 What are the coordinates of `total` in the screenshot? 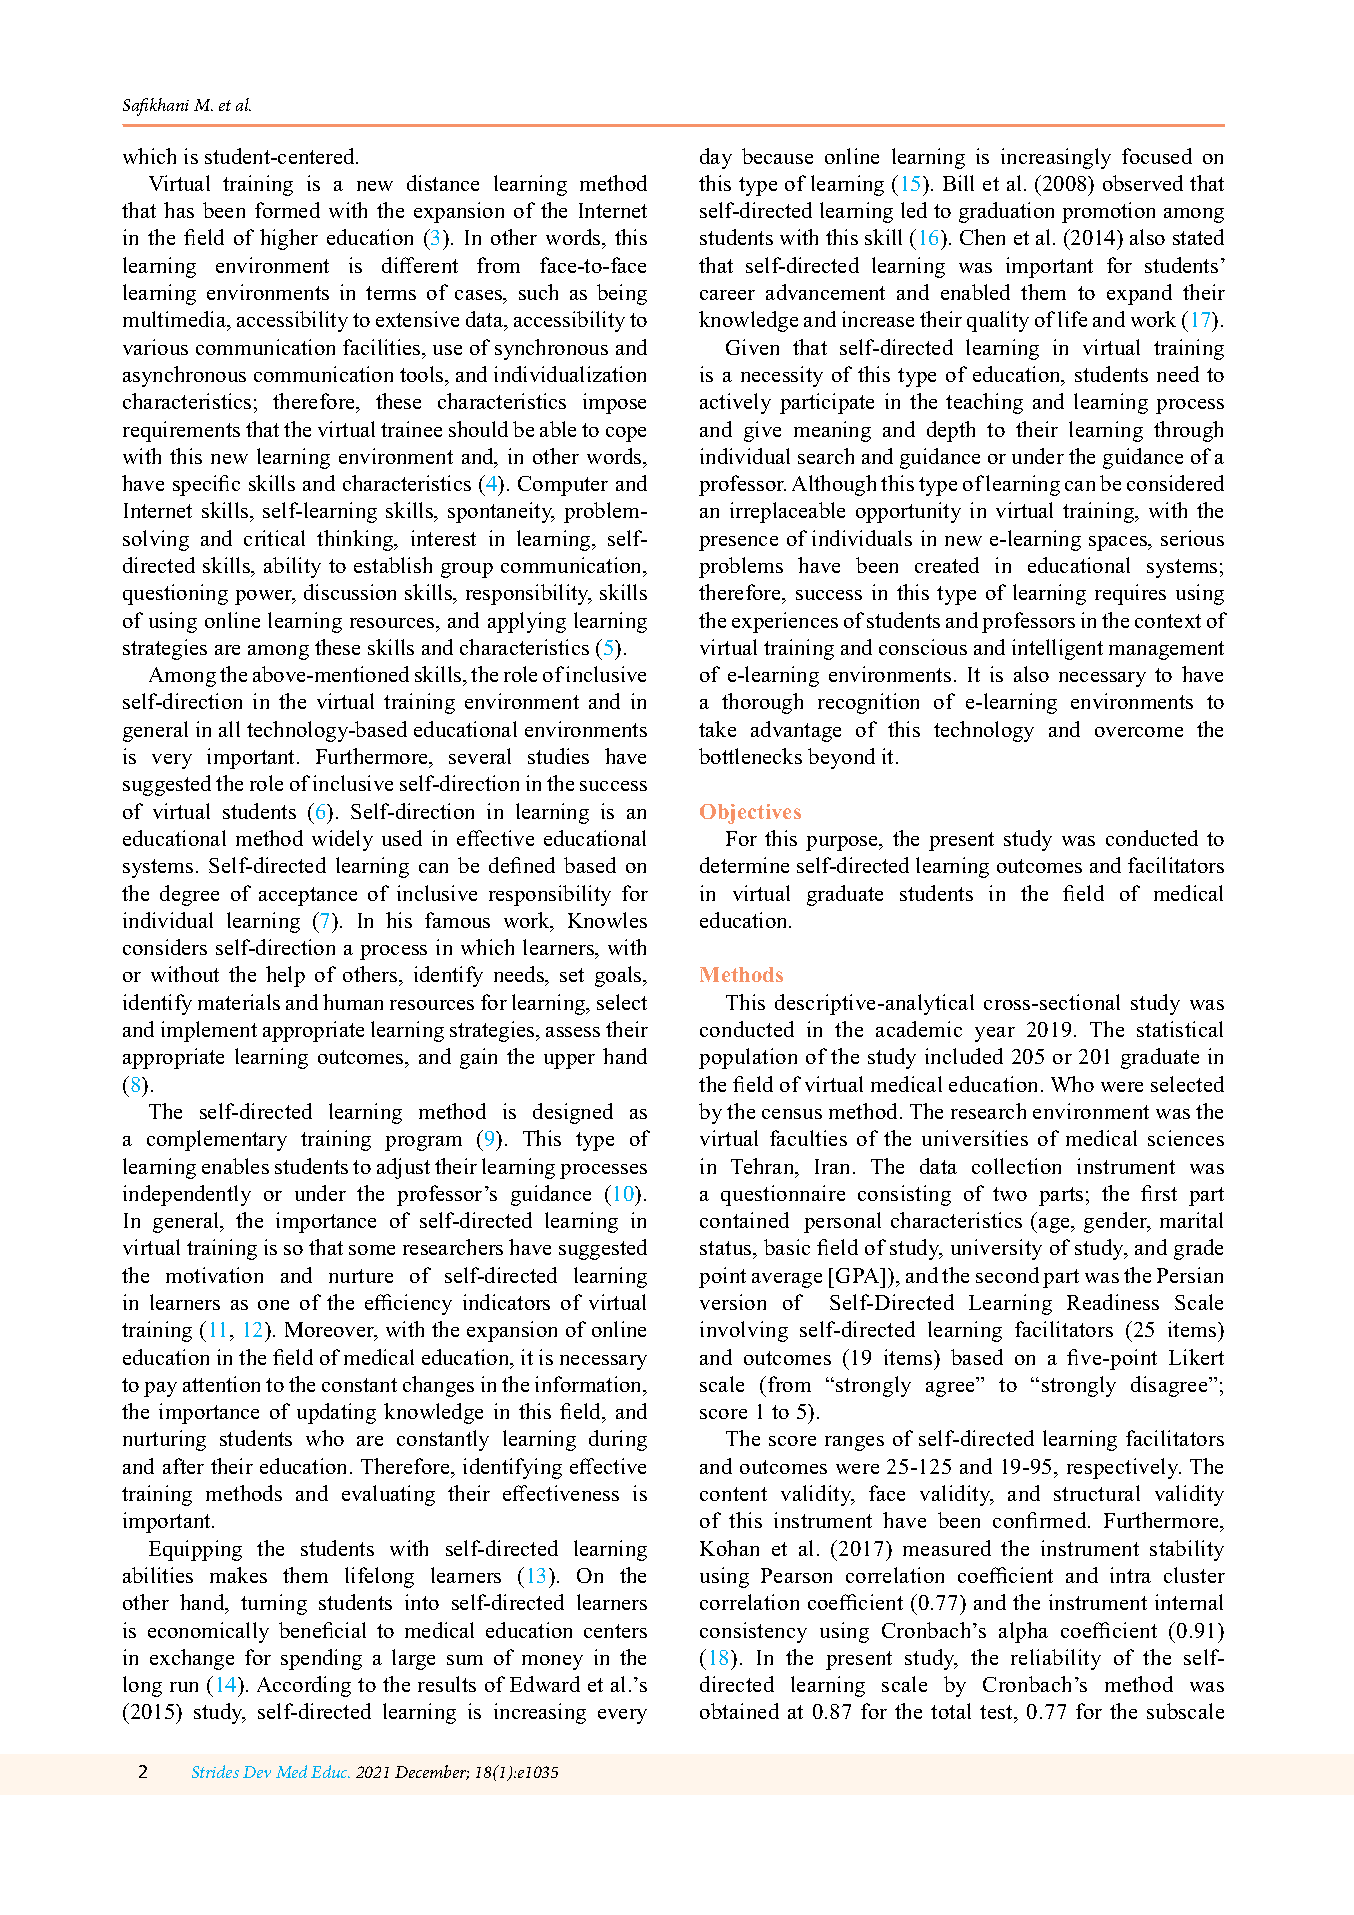 It's located at (951, 1711).
